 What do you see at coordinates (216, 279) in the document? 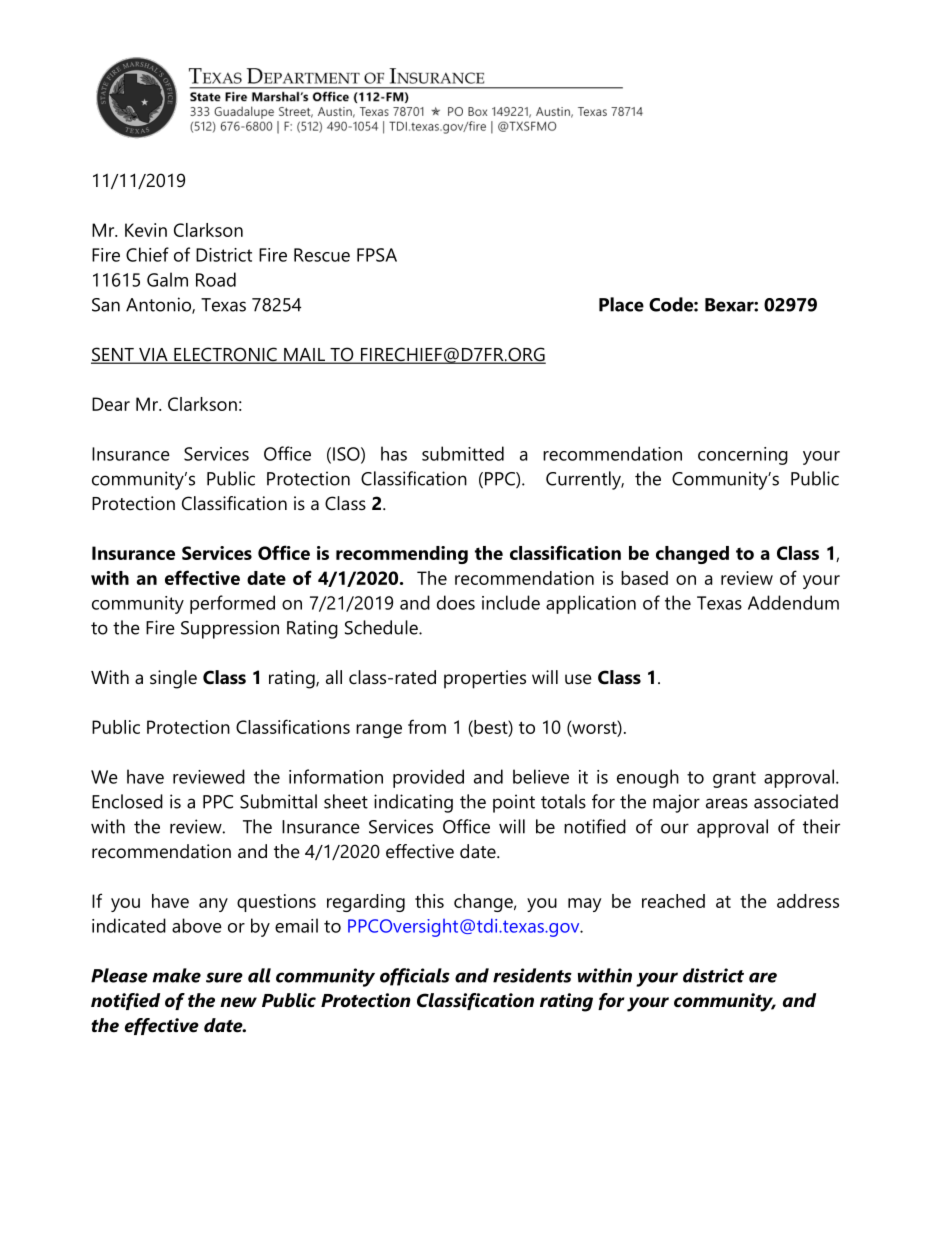
I see `Road` at bounding box center [216, 279].
